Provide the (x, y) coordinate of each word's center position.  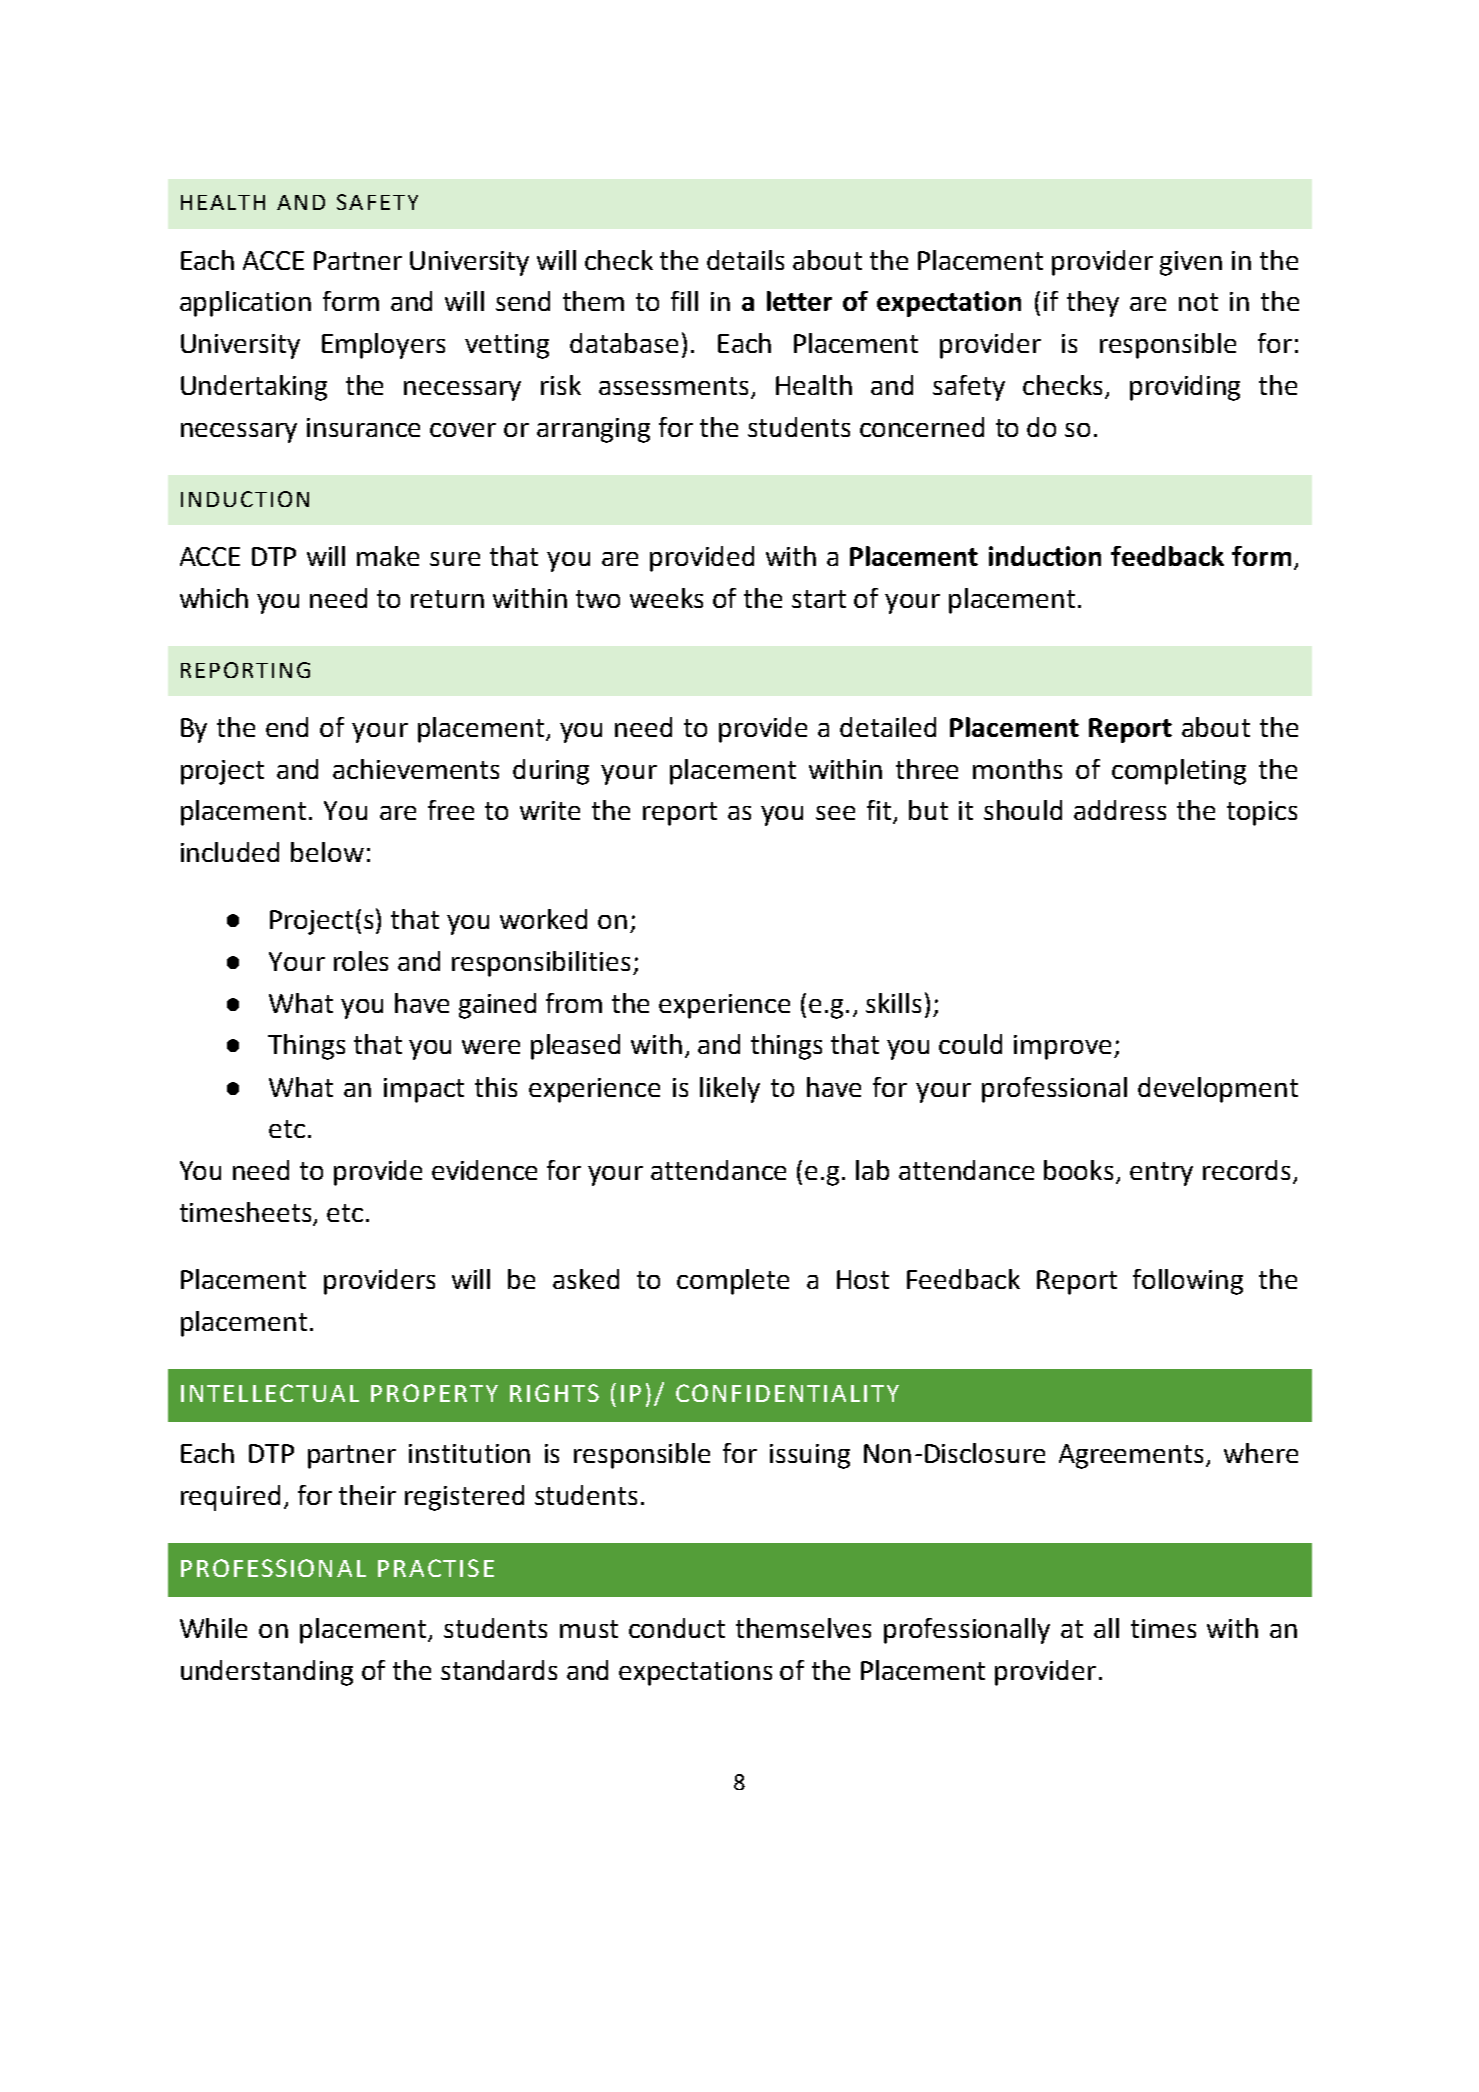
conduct (677, 1628)
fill (684, 301)
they (1093, 304)
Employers (383, 346)
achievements (416, 769)
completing (1179, 772)
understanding (267, 1673)
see (835, 813)
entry (1161, 1174)
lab (872, 1170)
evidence (484, 1170)
